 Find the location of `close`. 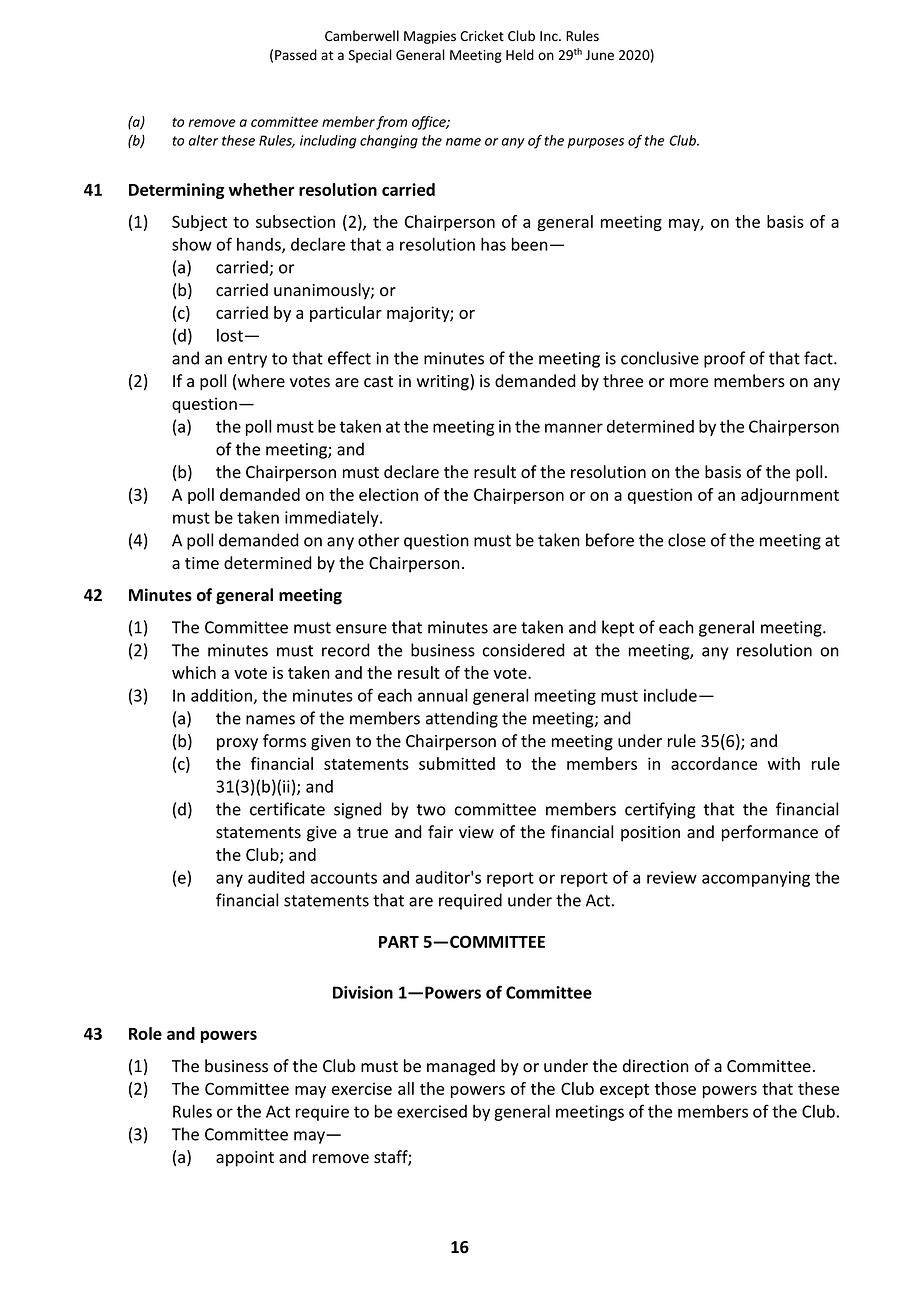

close is located at coordinates (687, 540).
